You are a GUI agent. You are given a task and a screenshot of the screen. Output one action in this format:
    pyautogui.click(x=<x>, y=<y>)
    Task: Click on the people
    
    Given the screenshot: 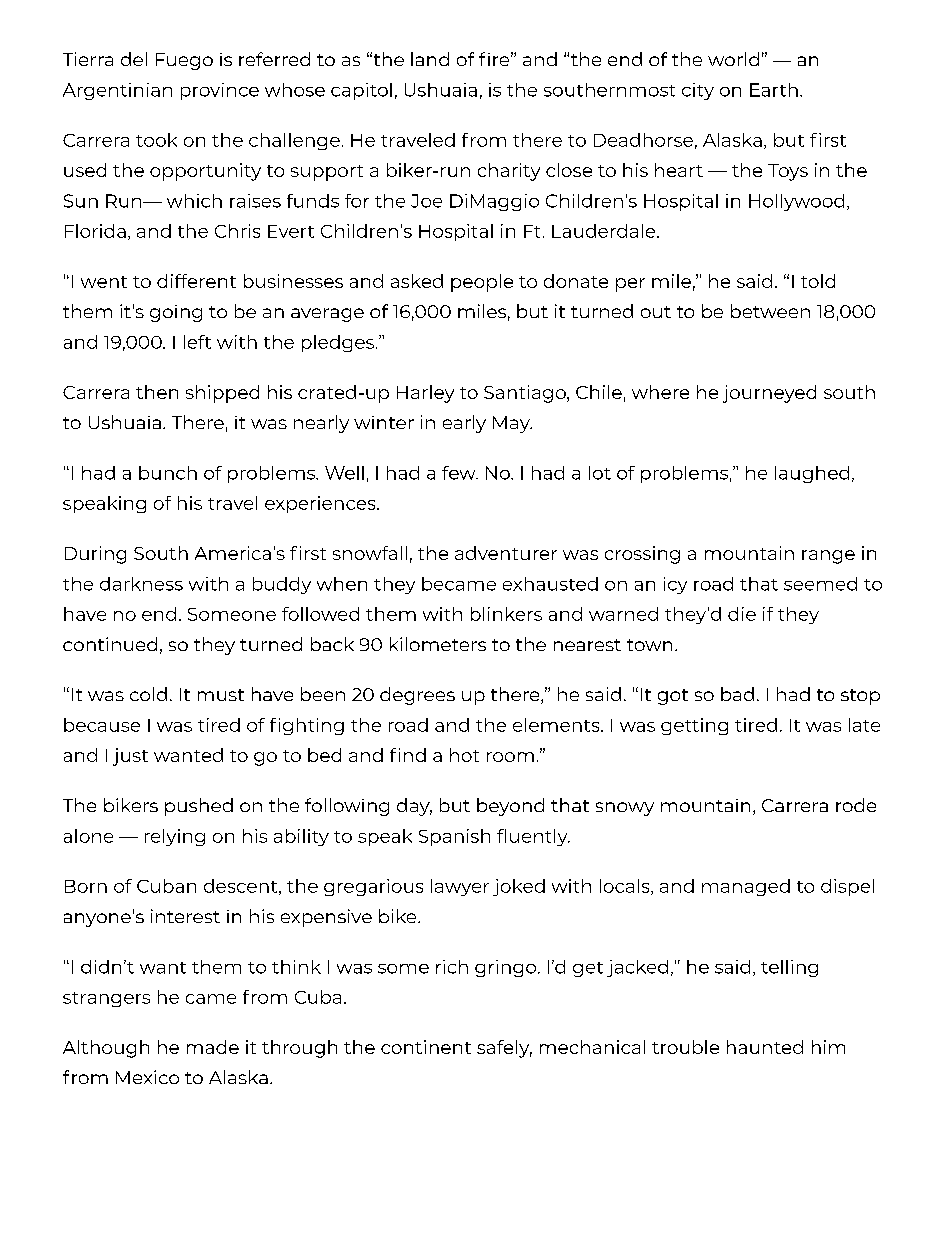 What is the action you would take?
    pyautogui.click(x=482, y=283)
